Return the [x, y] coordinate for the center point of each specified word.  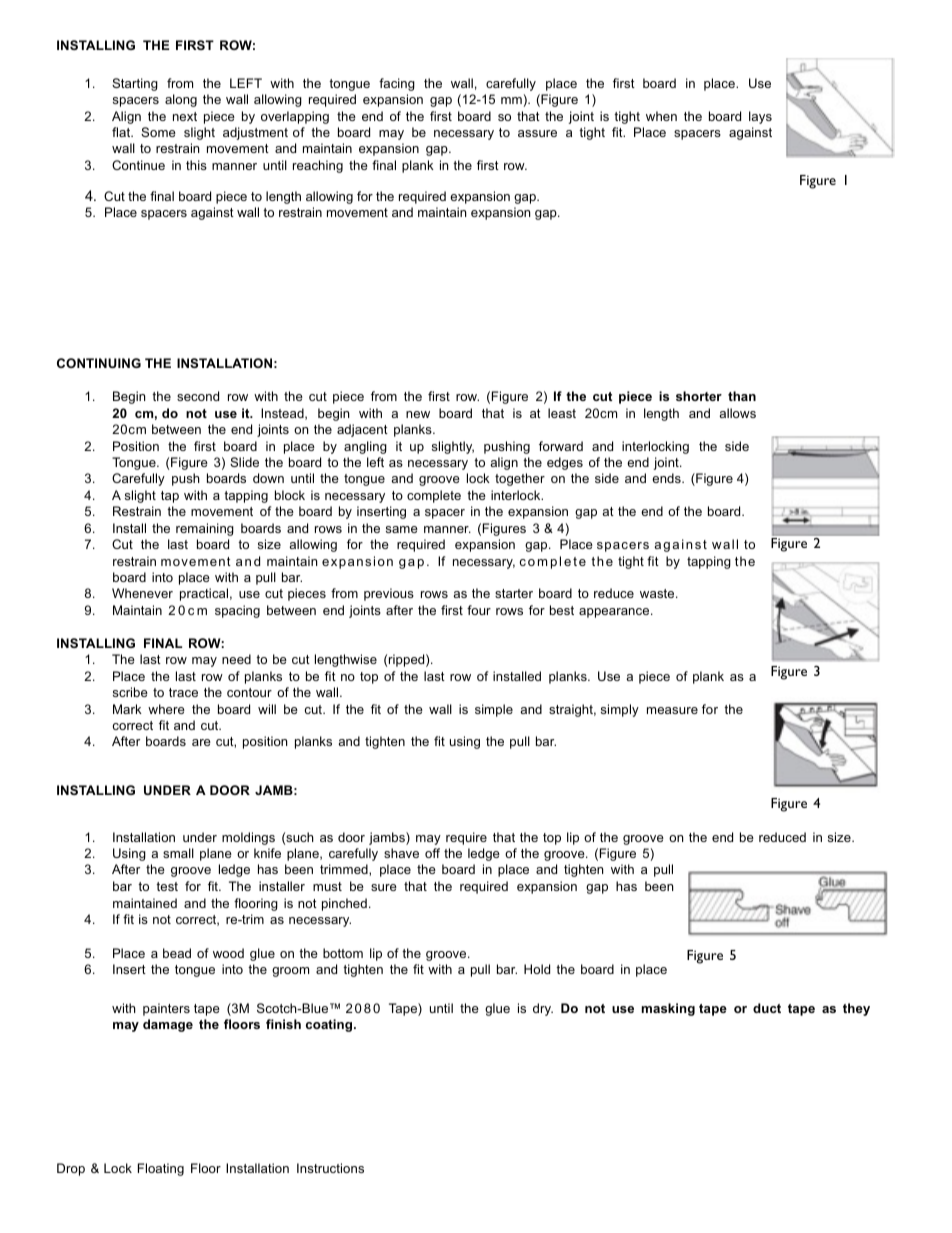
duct [767, 1008]
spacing [237, 611]
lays [760, 117]
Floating [161, 1169]
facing [397, 84]
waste [658, 593]
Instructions [330, 1168]
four [479, 610]
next [185, 116]
